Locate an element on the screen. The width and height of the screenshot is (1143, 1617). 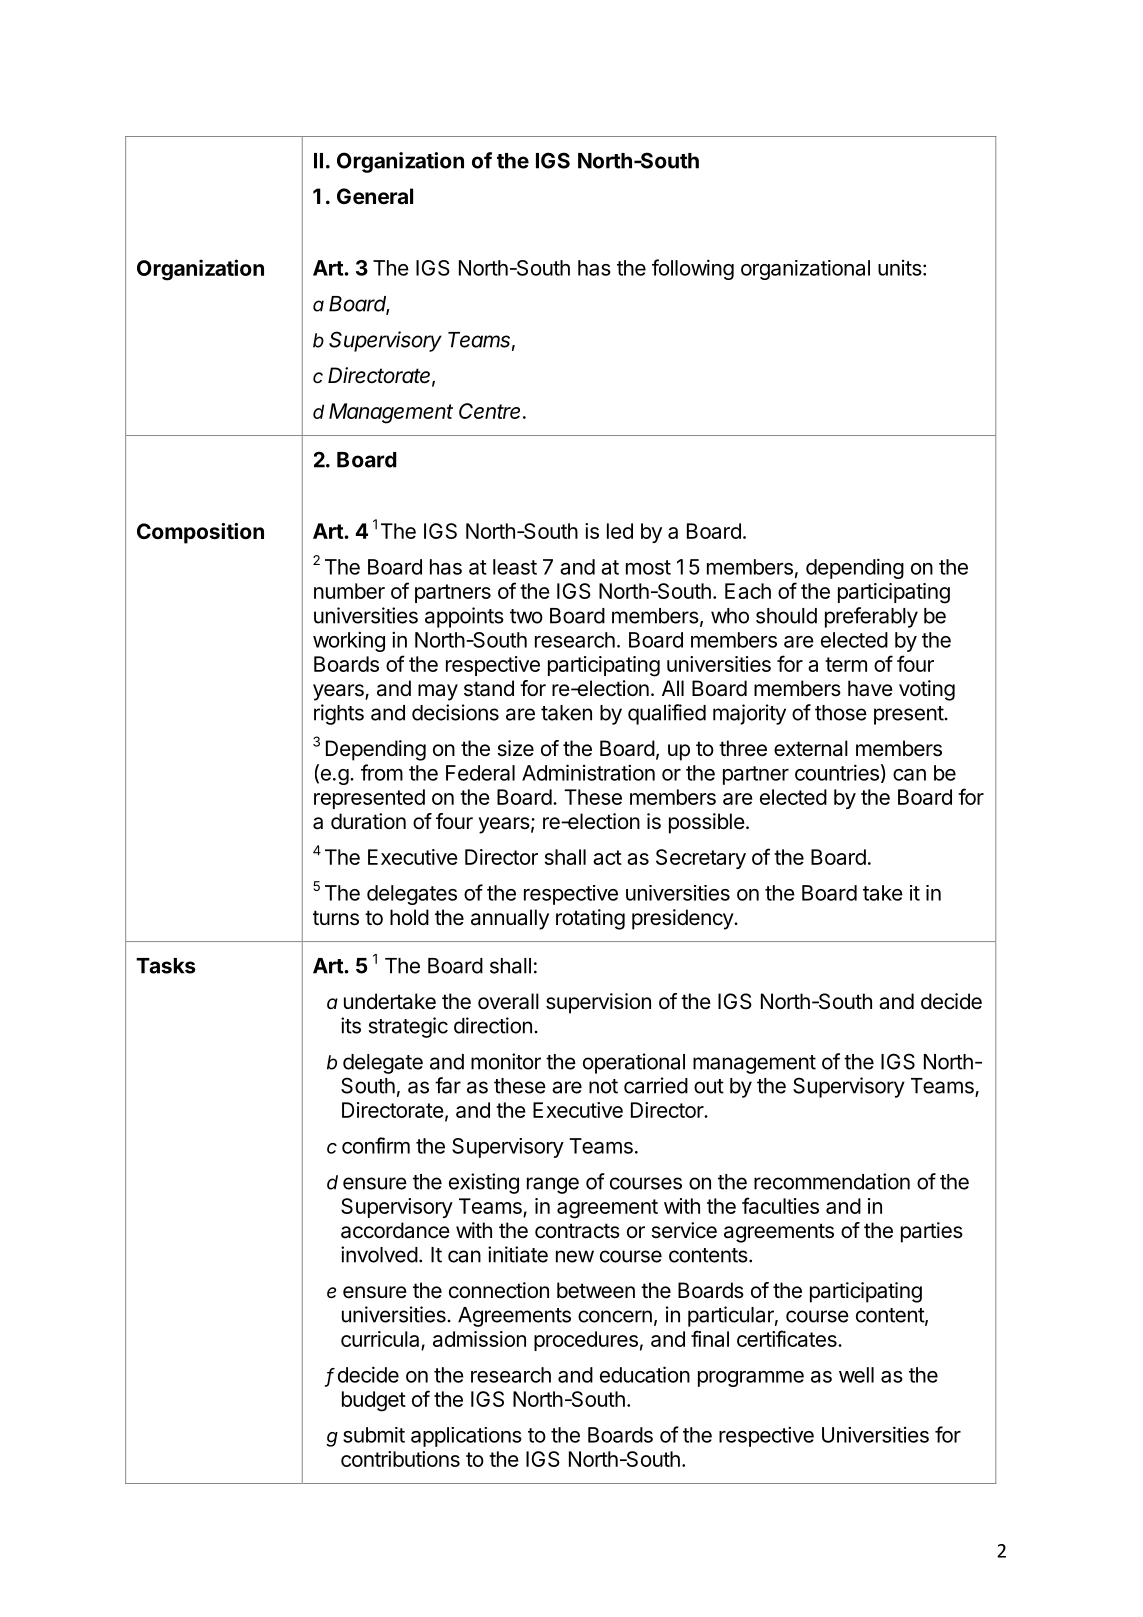
least is located at coordinates (515, 567).
